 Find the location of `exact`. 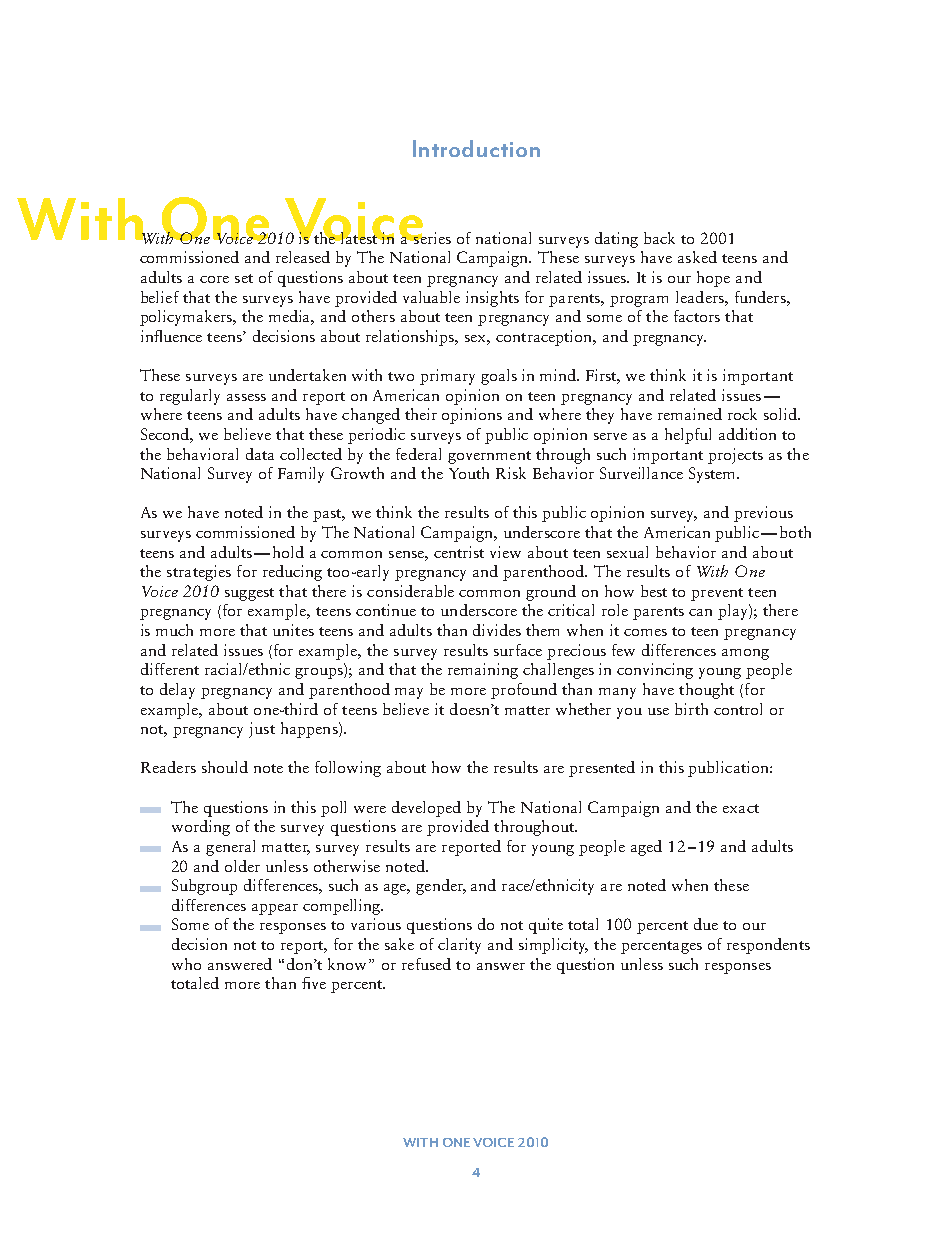

exact is located at coordinates (741, 808).
